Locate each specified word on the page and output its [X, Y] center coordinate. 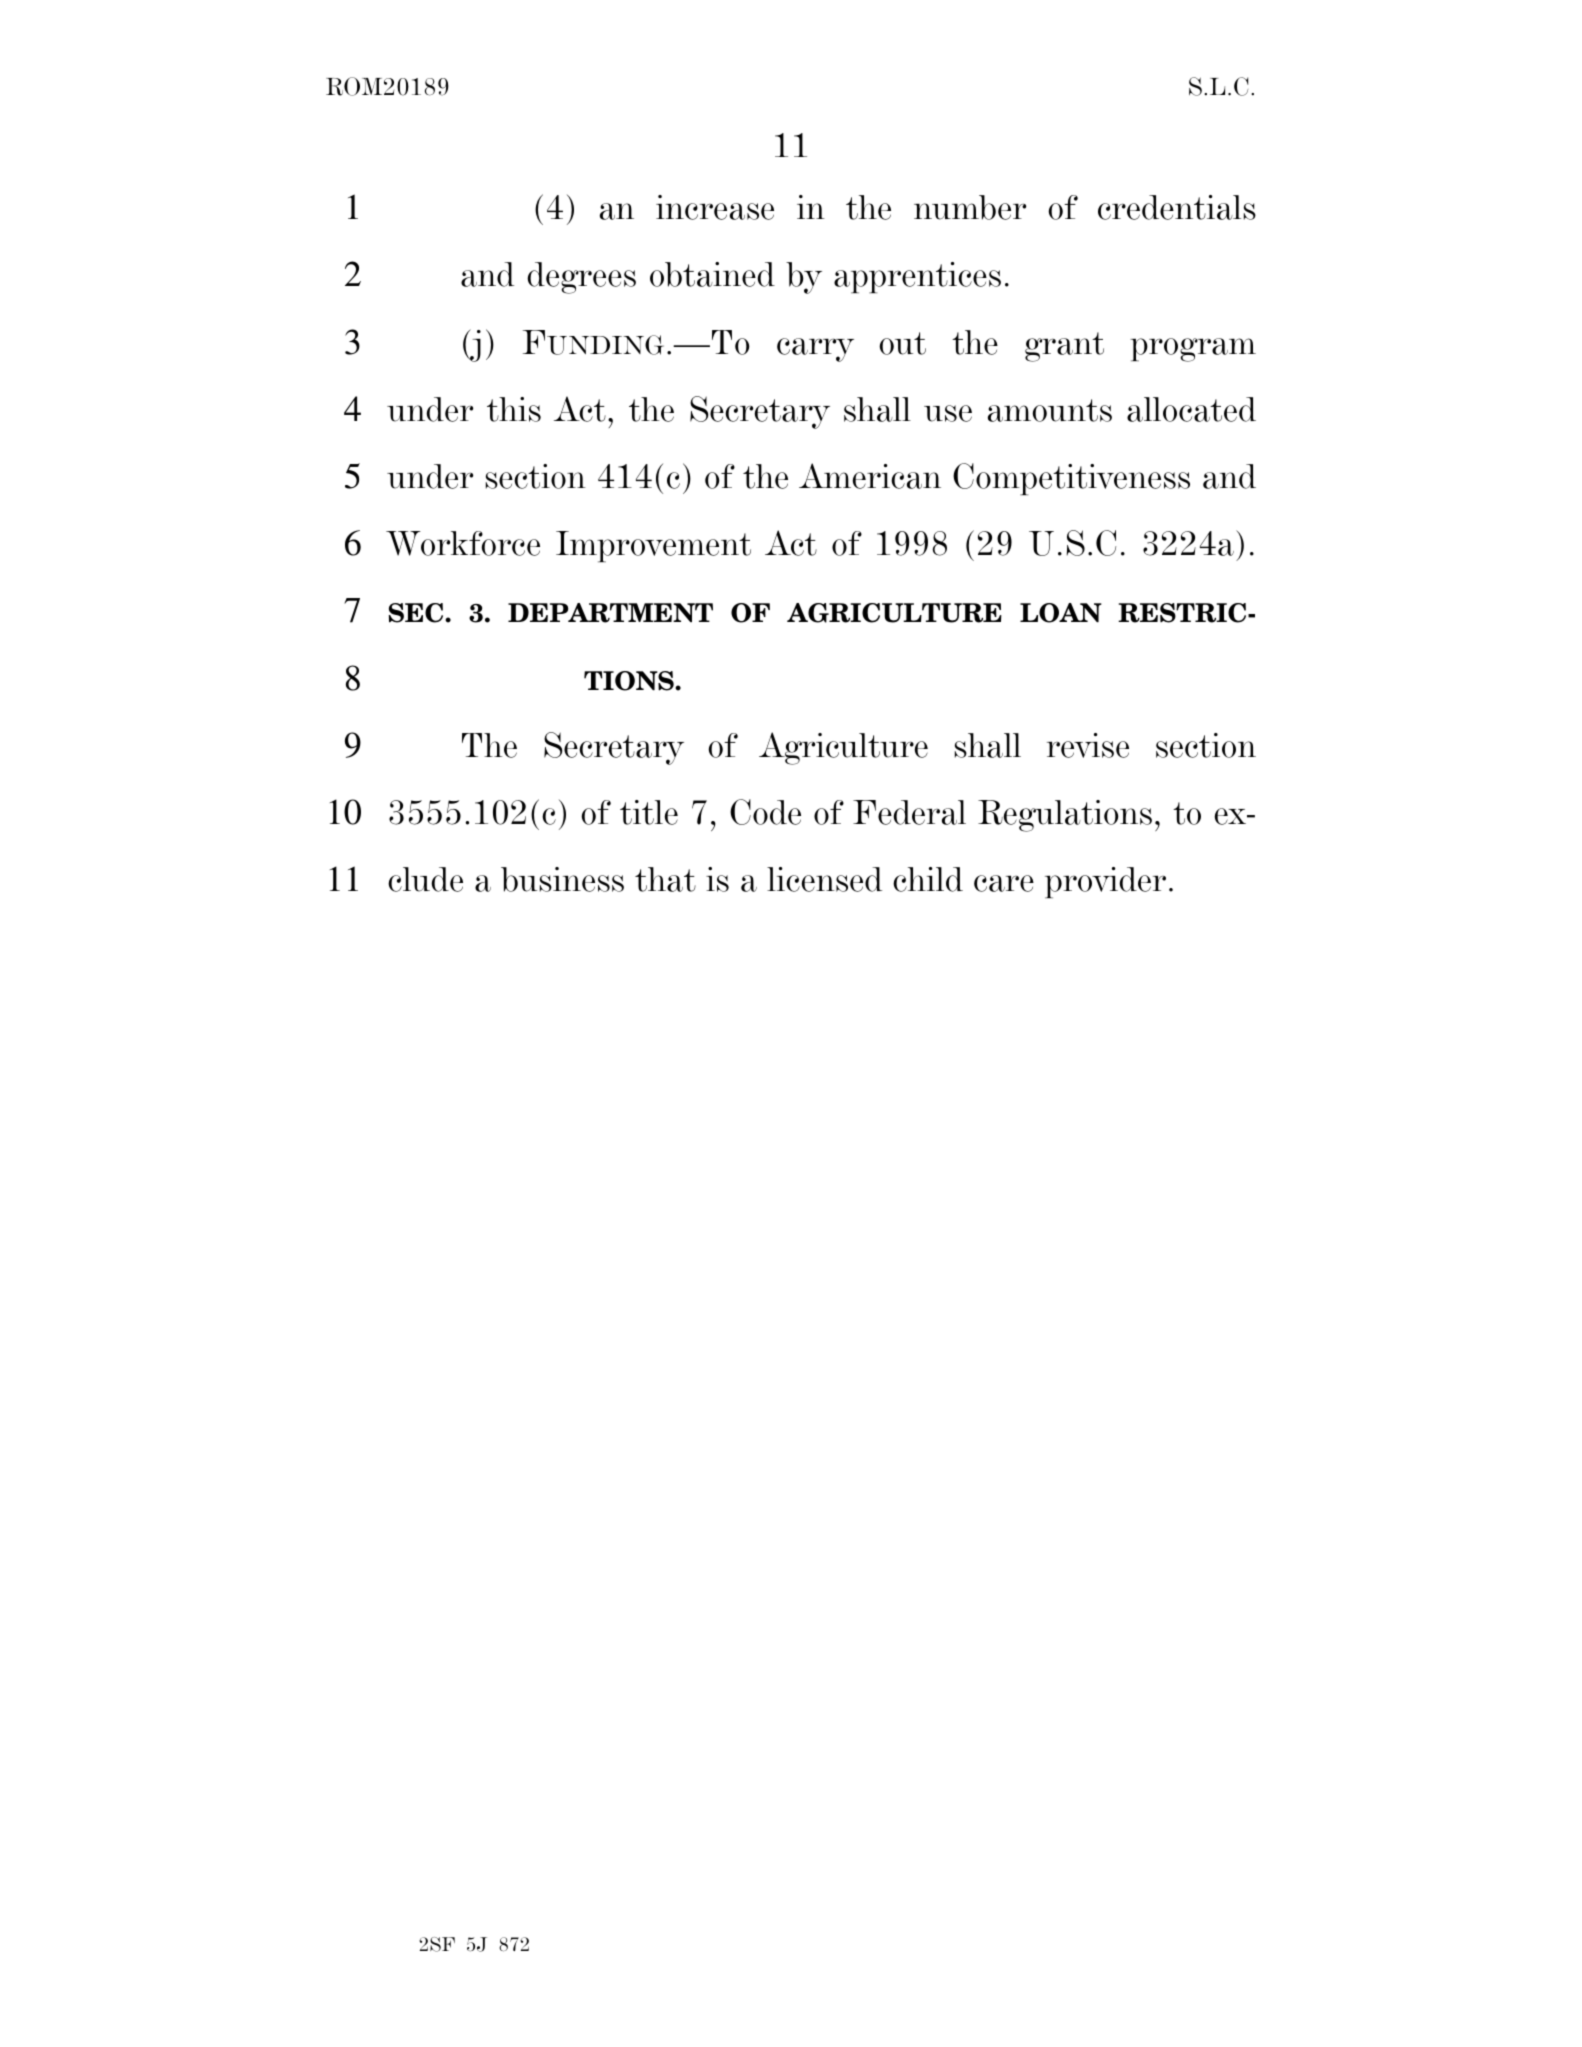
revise [1088, 745]
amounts [1050, 410]
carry [815, 350]
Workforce [463, 543]
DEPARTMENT [610, 613]
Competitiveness [1071, 479]
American [870, 476]
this [514, 409]
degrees [581, 278]
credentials [1177, 207]
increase [715, 207]
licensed [824, 879]
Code [765, 812]
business [562, 879]
